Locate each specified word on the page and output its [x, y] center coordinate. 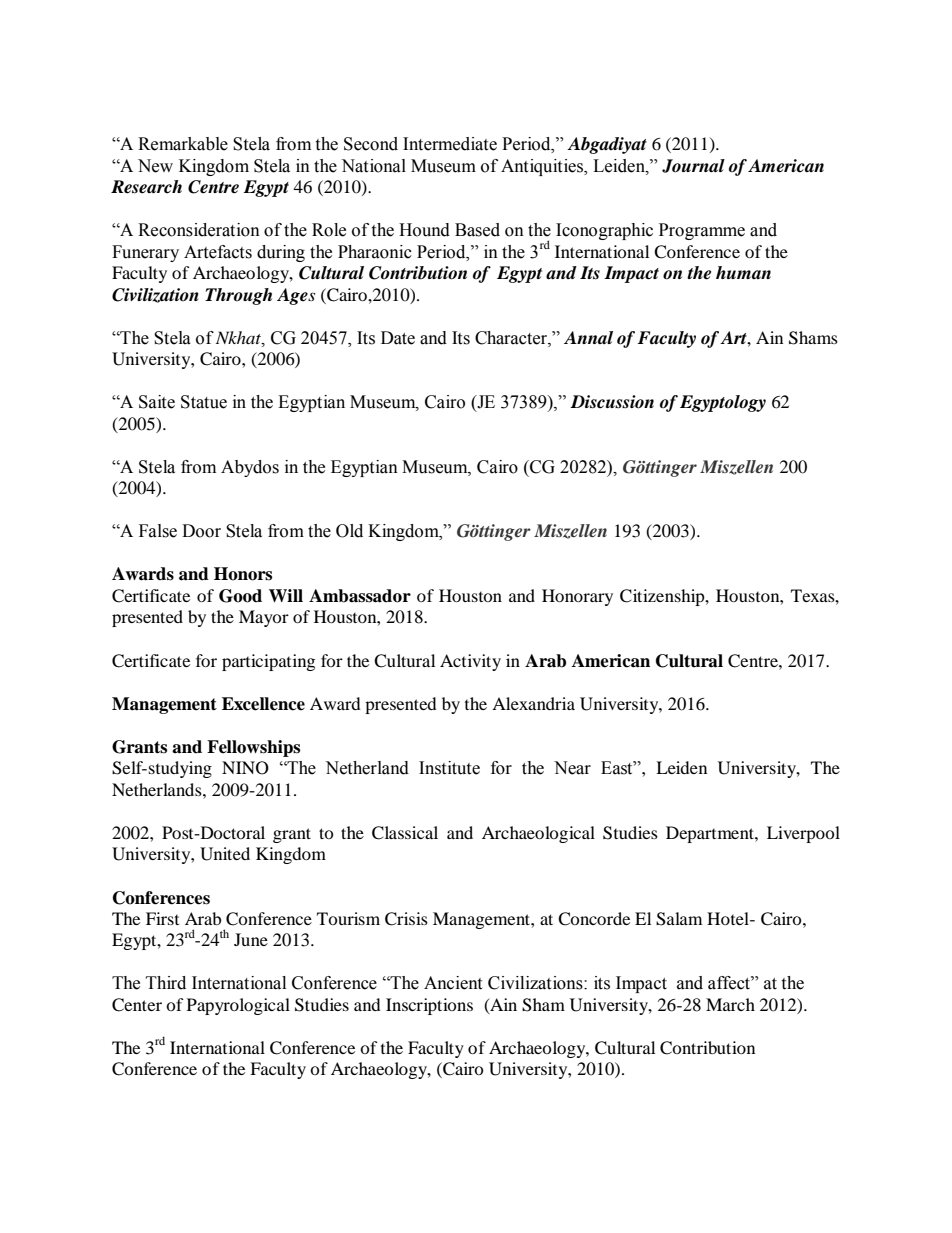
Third [166, 983]
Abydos [250, 468]
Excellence [263, 704]
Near [572, 768]
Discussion [612, 402]
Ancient [453, 983]
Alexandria [533, 703]
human [743, 272]
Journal [693, 166]
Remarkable [183, 144]
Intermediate [450, 144]
